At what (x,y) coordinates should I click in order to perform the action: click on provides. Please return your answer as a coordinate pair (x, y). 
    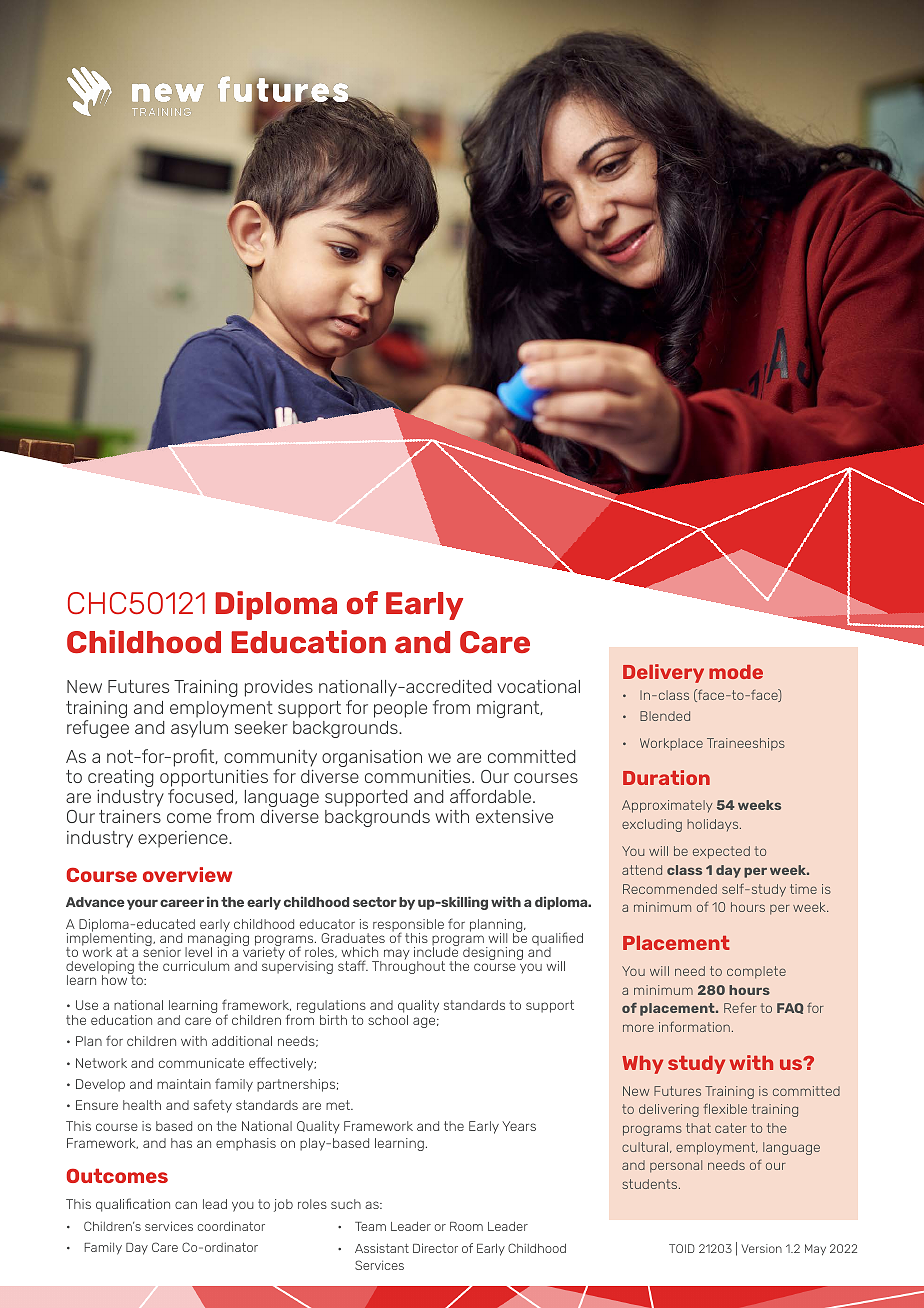
    Looking at the image, I should click on (279, 688).
